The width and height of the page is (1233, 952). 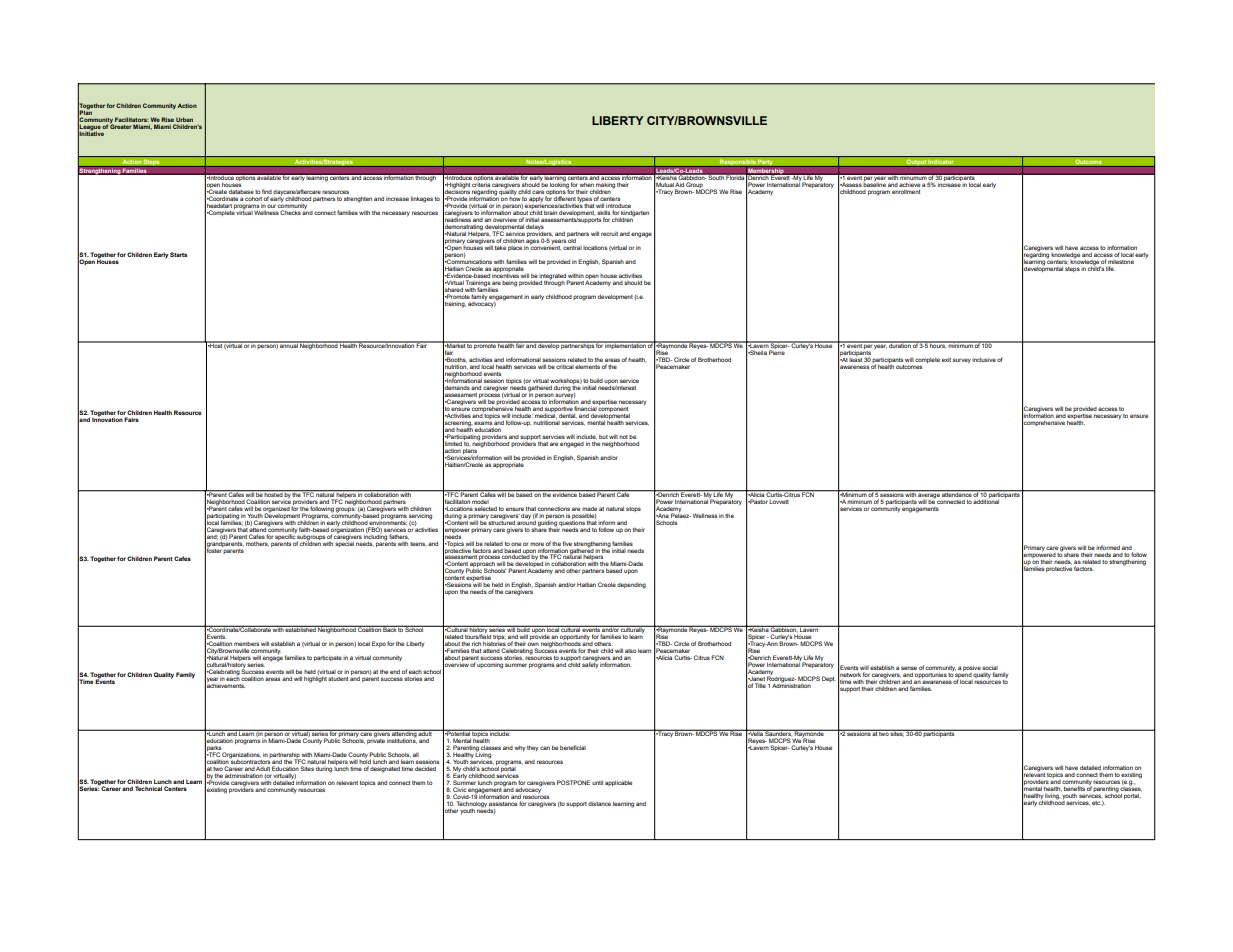 What do you see at coordinates (631, 586) in the page?
I see `depending` at bounding box center [631, 586].
